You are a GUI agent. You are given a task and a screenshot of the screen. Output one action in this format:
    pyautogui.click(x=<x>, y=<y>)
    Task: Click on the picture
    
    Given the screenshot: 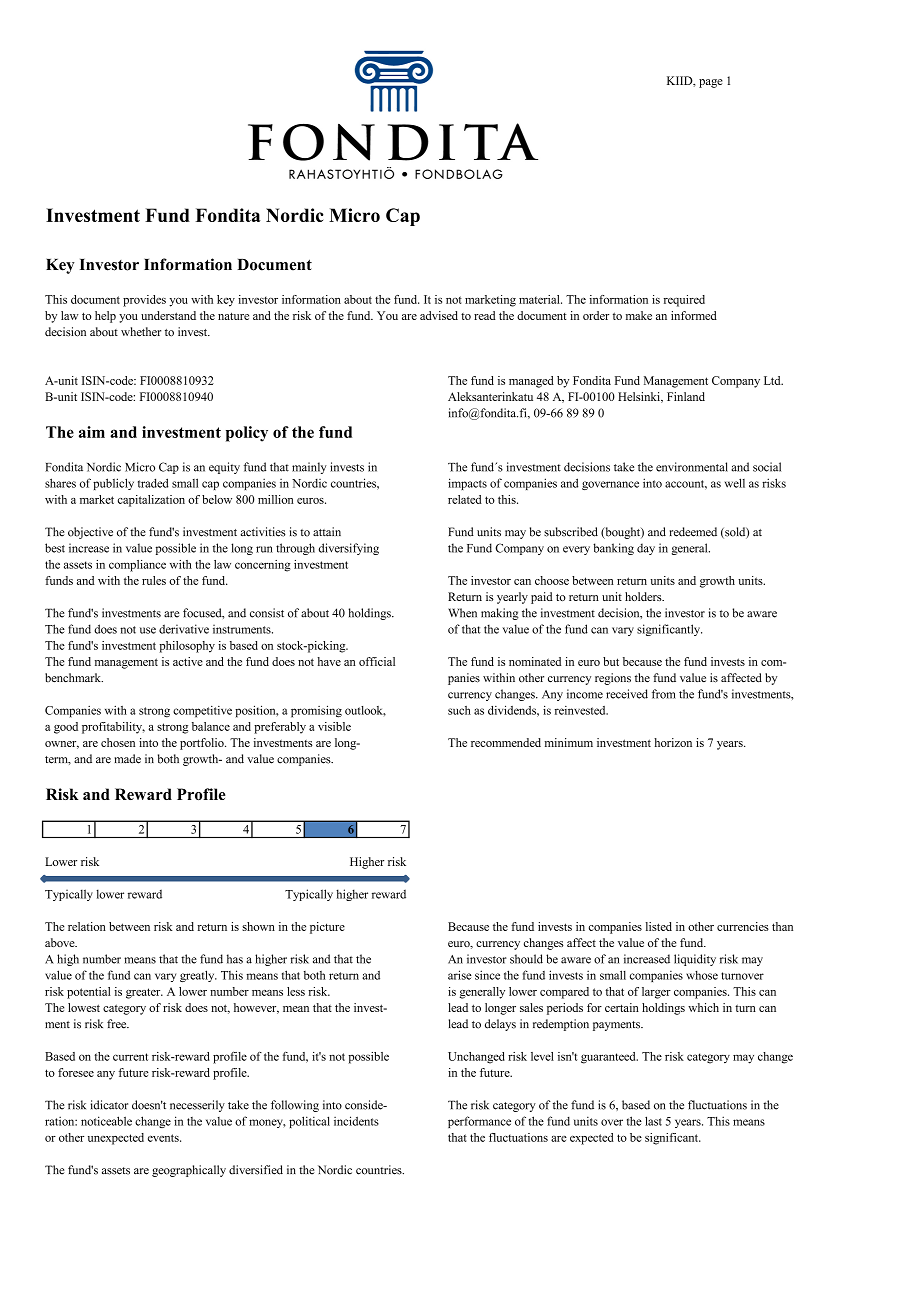 What is the action you would take?
    pyautogui.click(x=327, y=928)
